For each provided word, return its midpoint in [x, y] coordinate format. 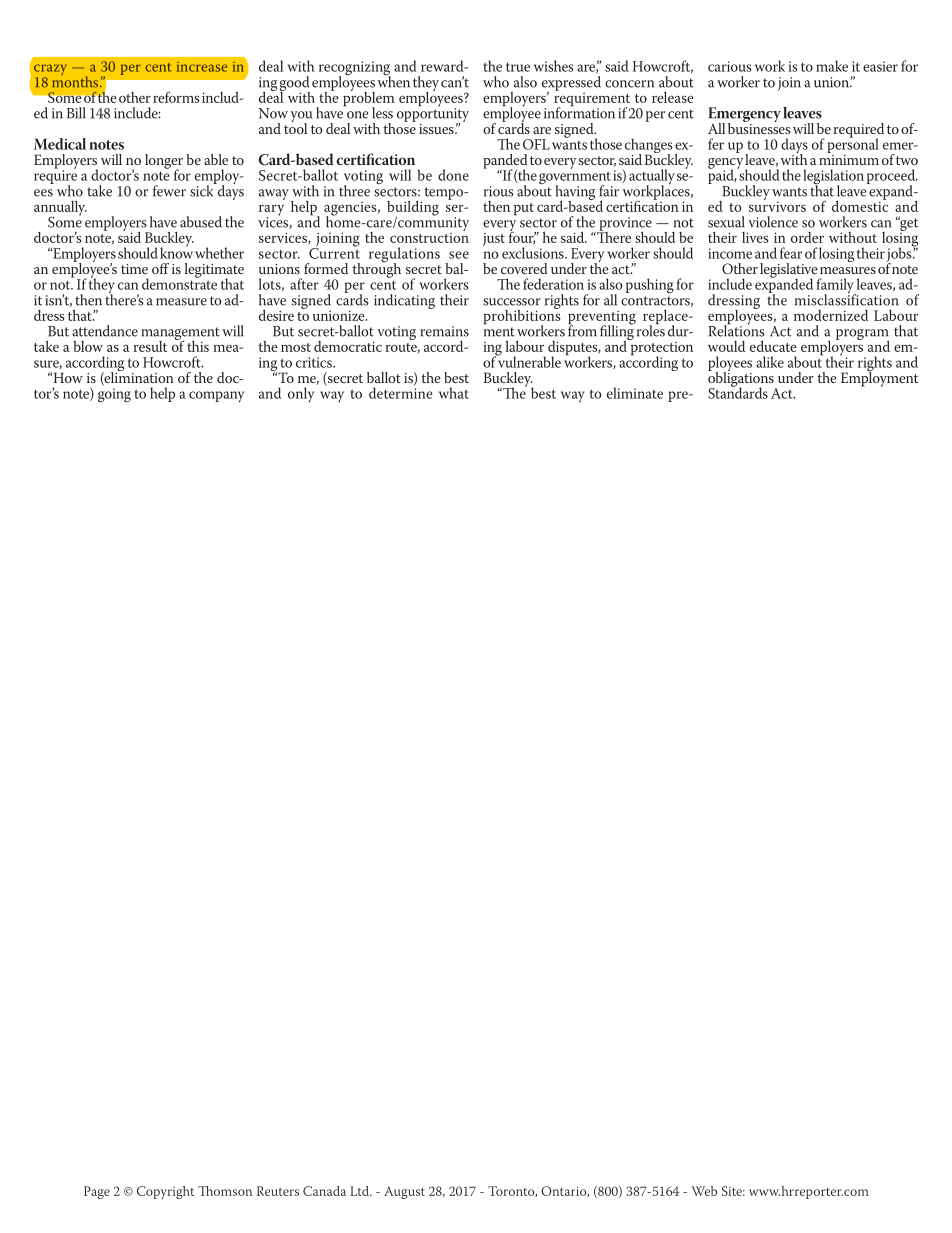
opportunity [433, 115]
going [114, 395]
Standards [738, 392]
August [404, 1192]
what [454, 393]
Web [704, 1191]
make [832, 66]
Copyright [165, 1192]
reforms [176, 97]
